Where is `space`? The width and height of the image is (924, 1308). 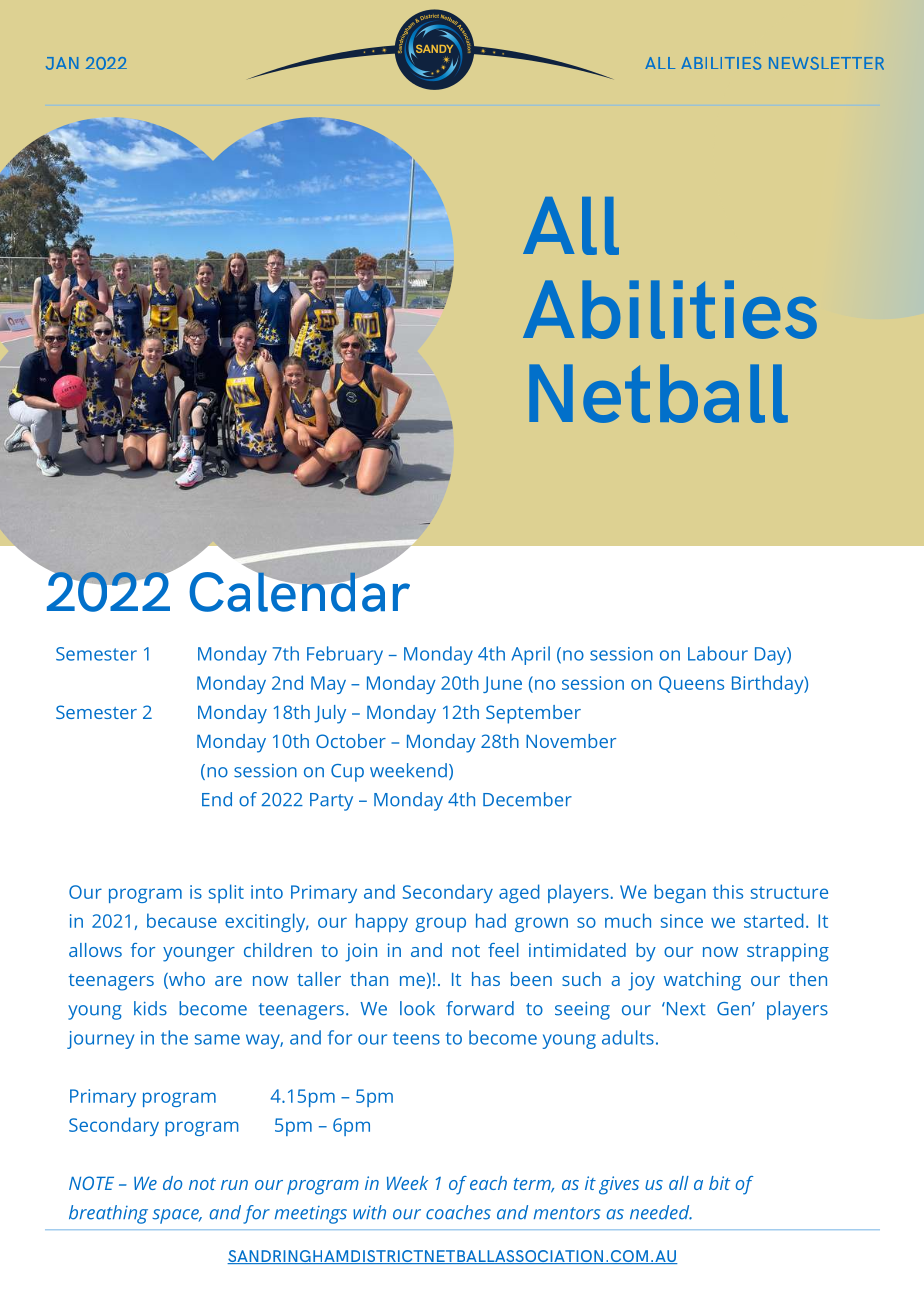
space is located at coordinates (176, 1216).
